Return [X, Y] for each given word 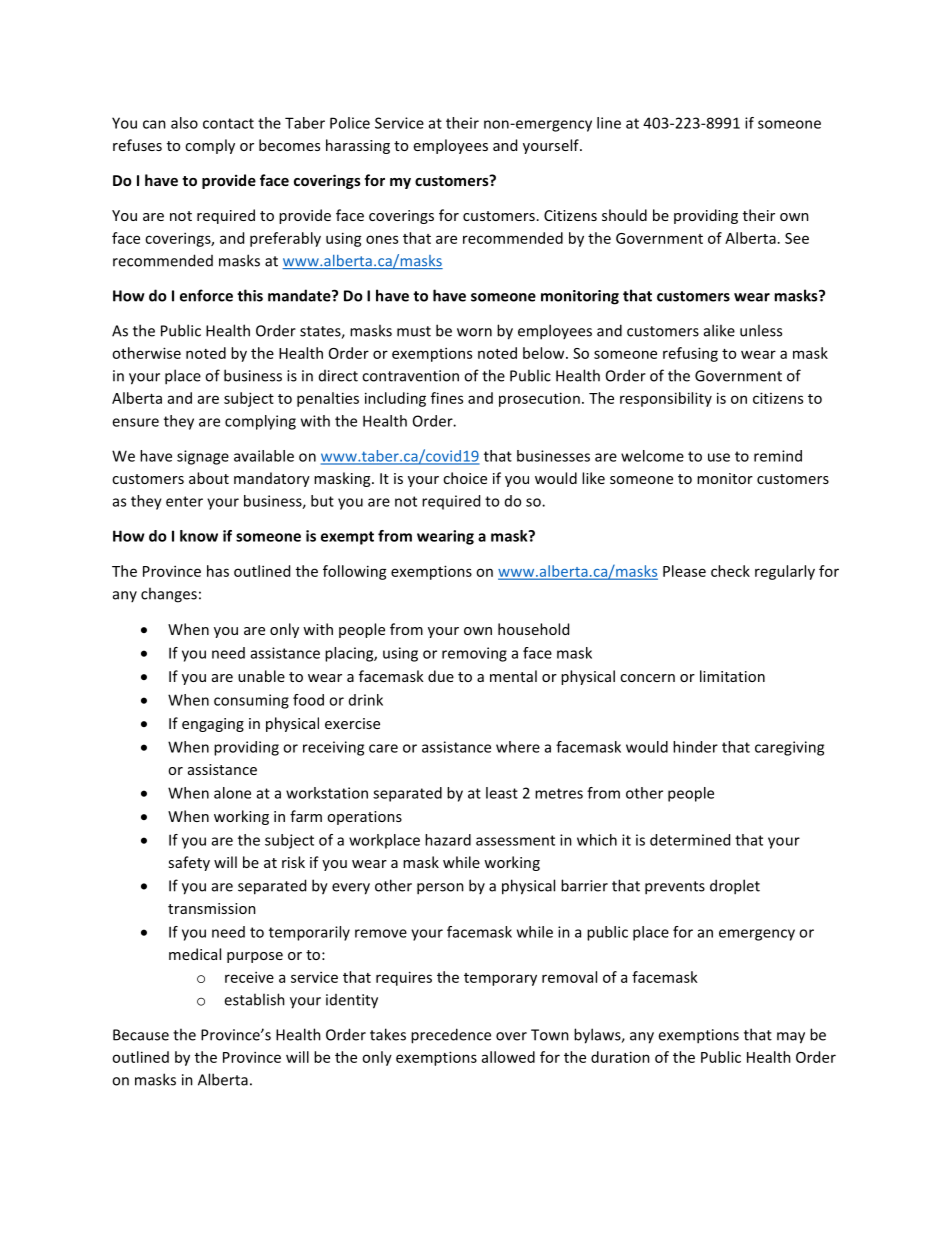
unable [261, 676]
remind [778, 456]
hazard [448, 840]
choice [465, 478]
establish [254, 999]
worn [474, 332]
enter [184, 501]
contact [228, 123]
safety [189, 863]
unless [761, 330]
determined [690, 840]
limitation [732, 676]
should [624, 215]
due [441, 676]
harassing [358, 146]
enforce [206, 295]
